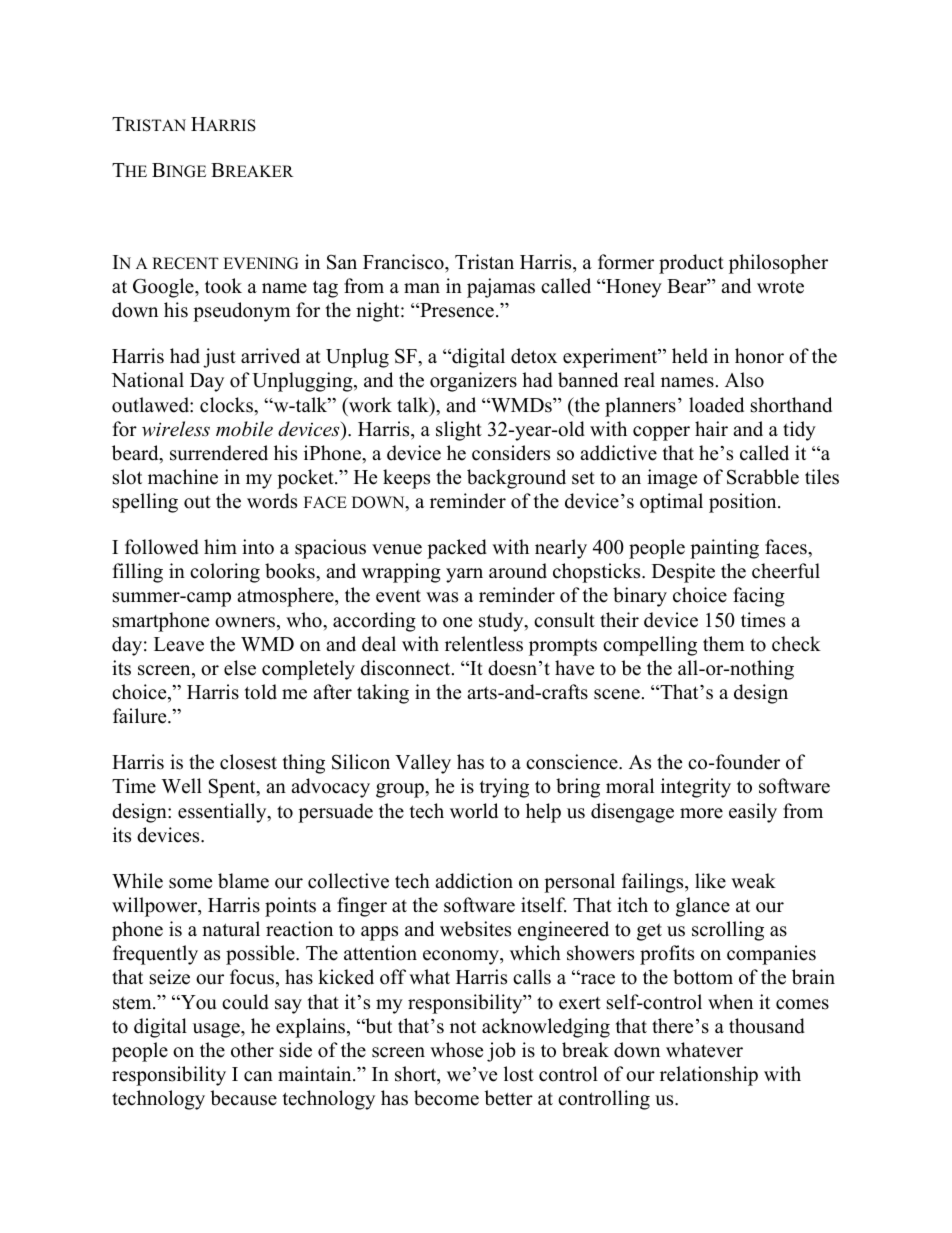  What do you see at coordinates (456, 310) in the screenshot?
I see `Presence` at bounding box center [456, 310].
